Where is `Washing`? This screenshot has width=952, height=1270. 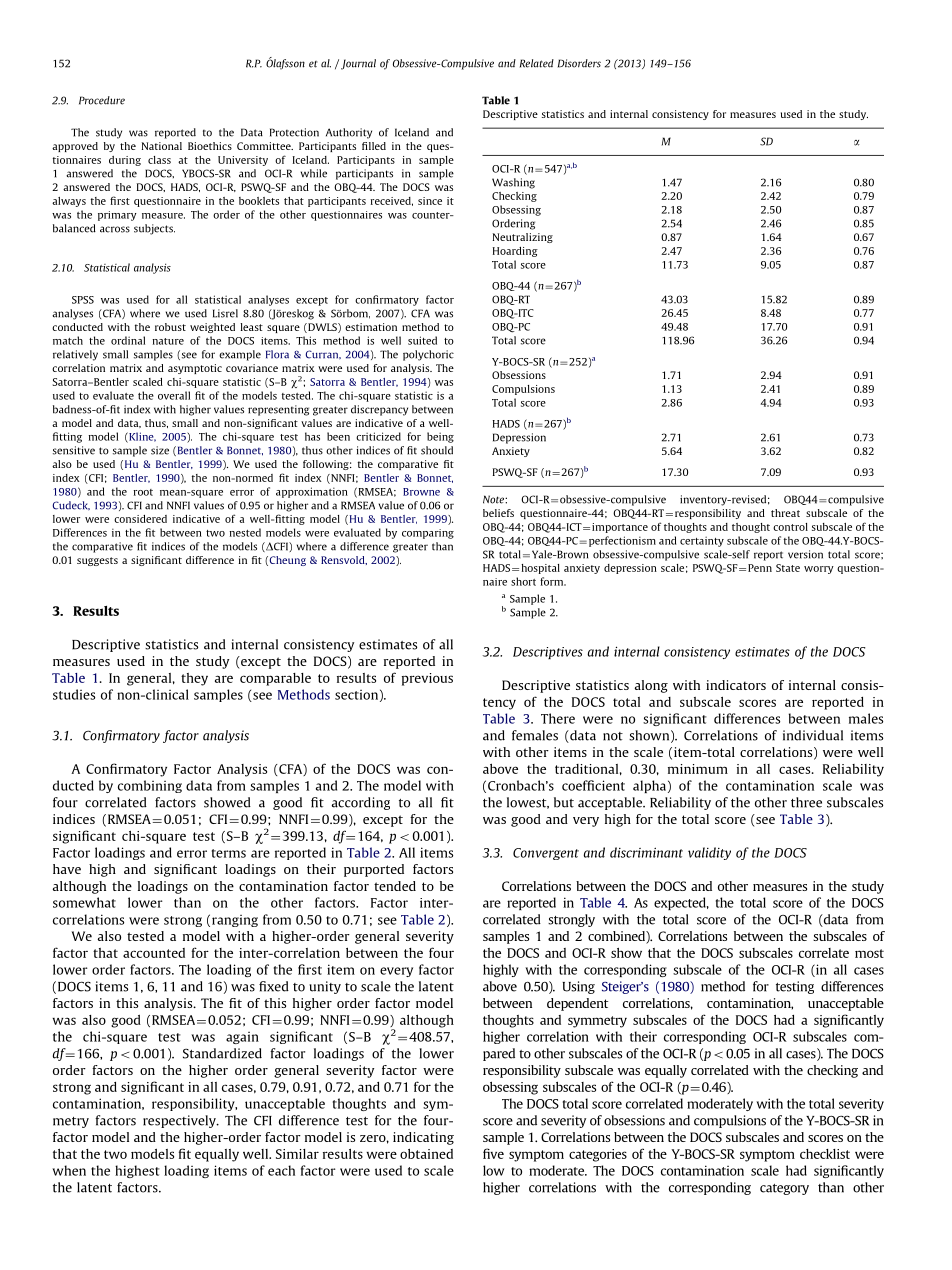 Washing is located at coordinates (513, 183).
